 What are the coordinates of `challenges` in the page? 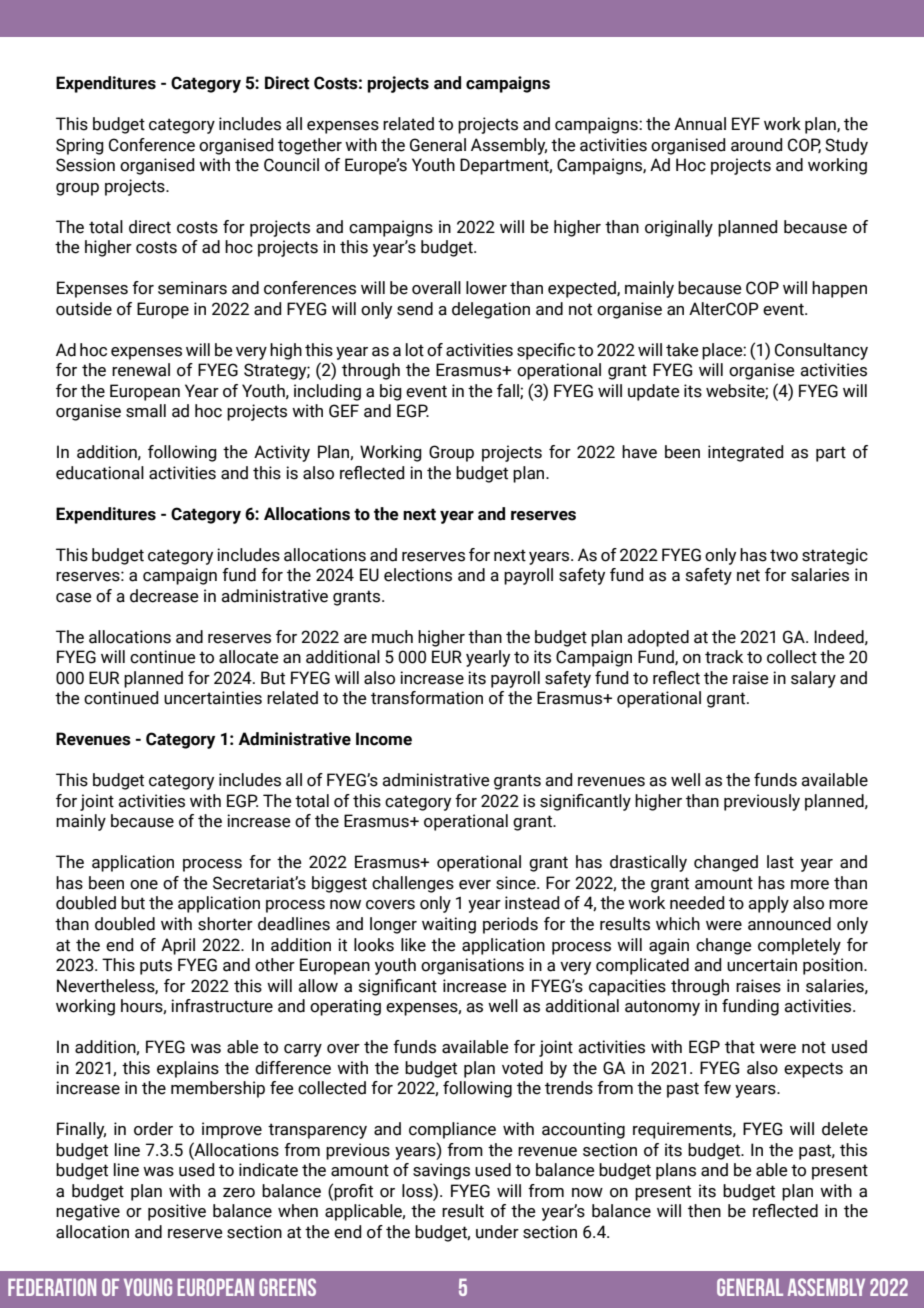 It's located at (413, 884).
